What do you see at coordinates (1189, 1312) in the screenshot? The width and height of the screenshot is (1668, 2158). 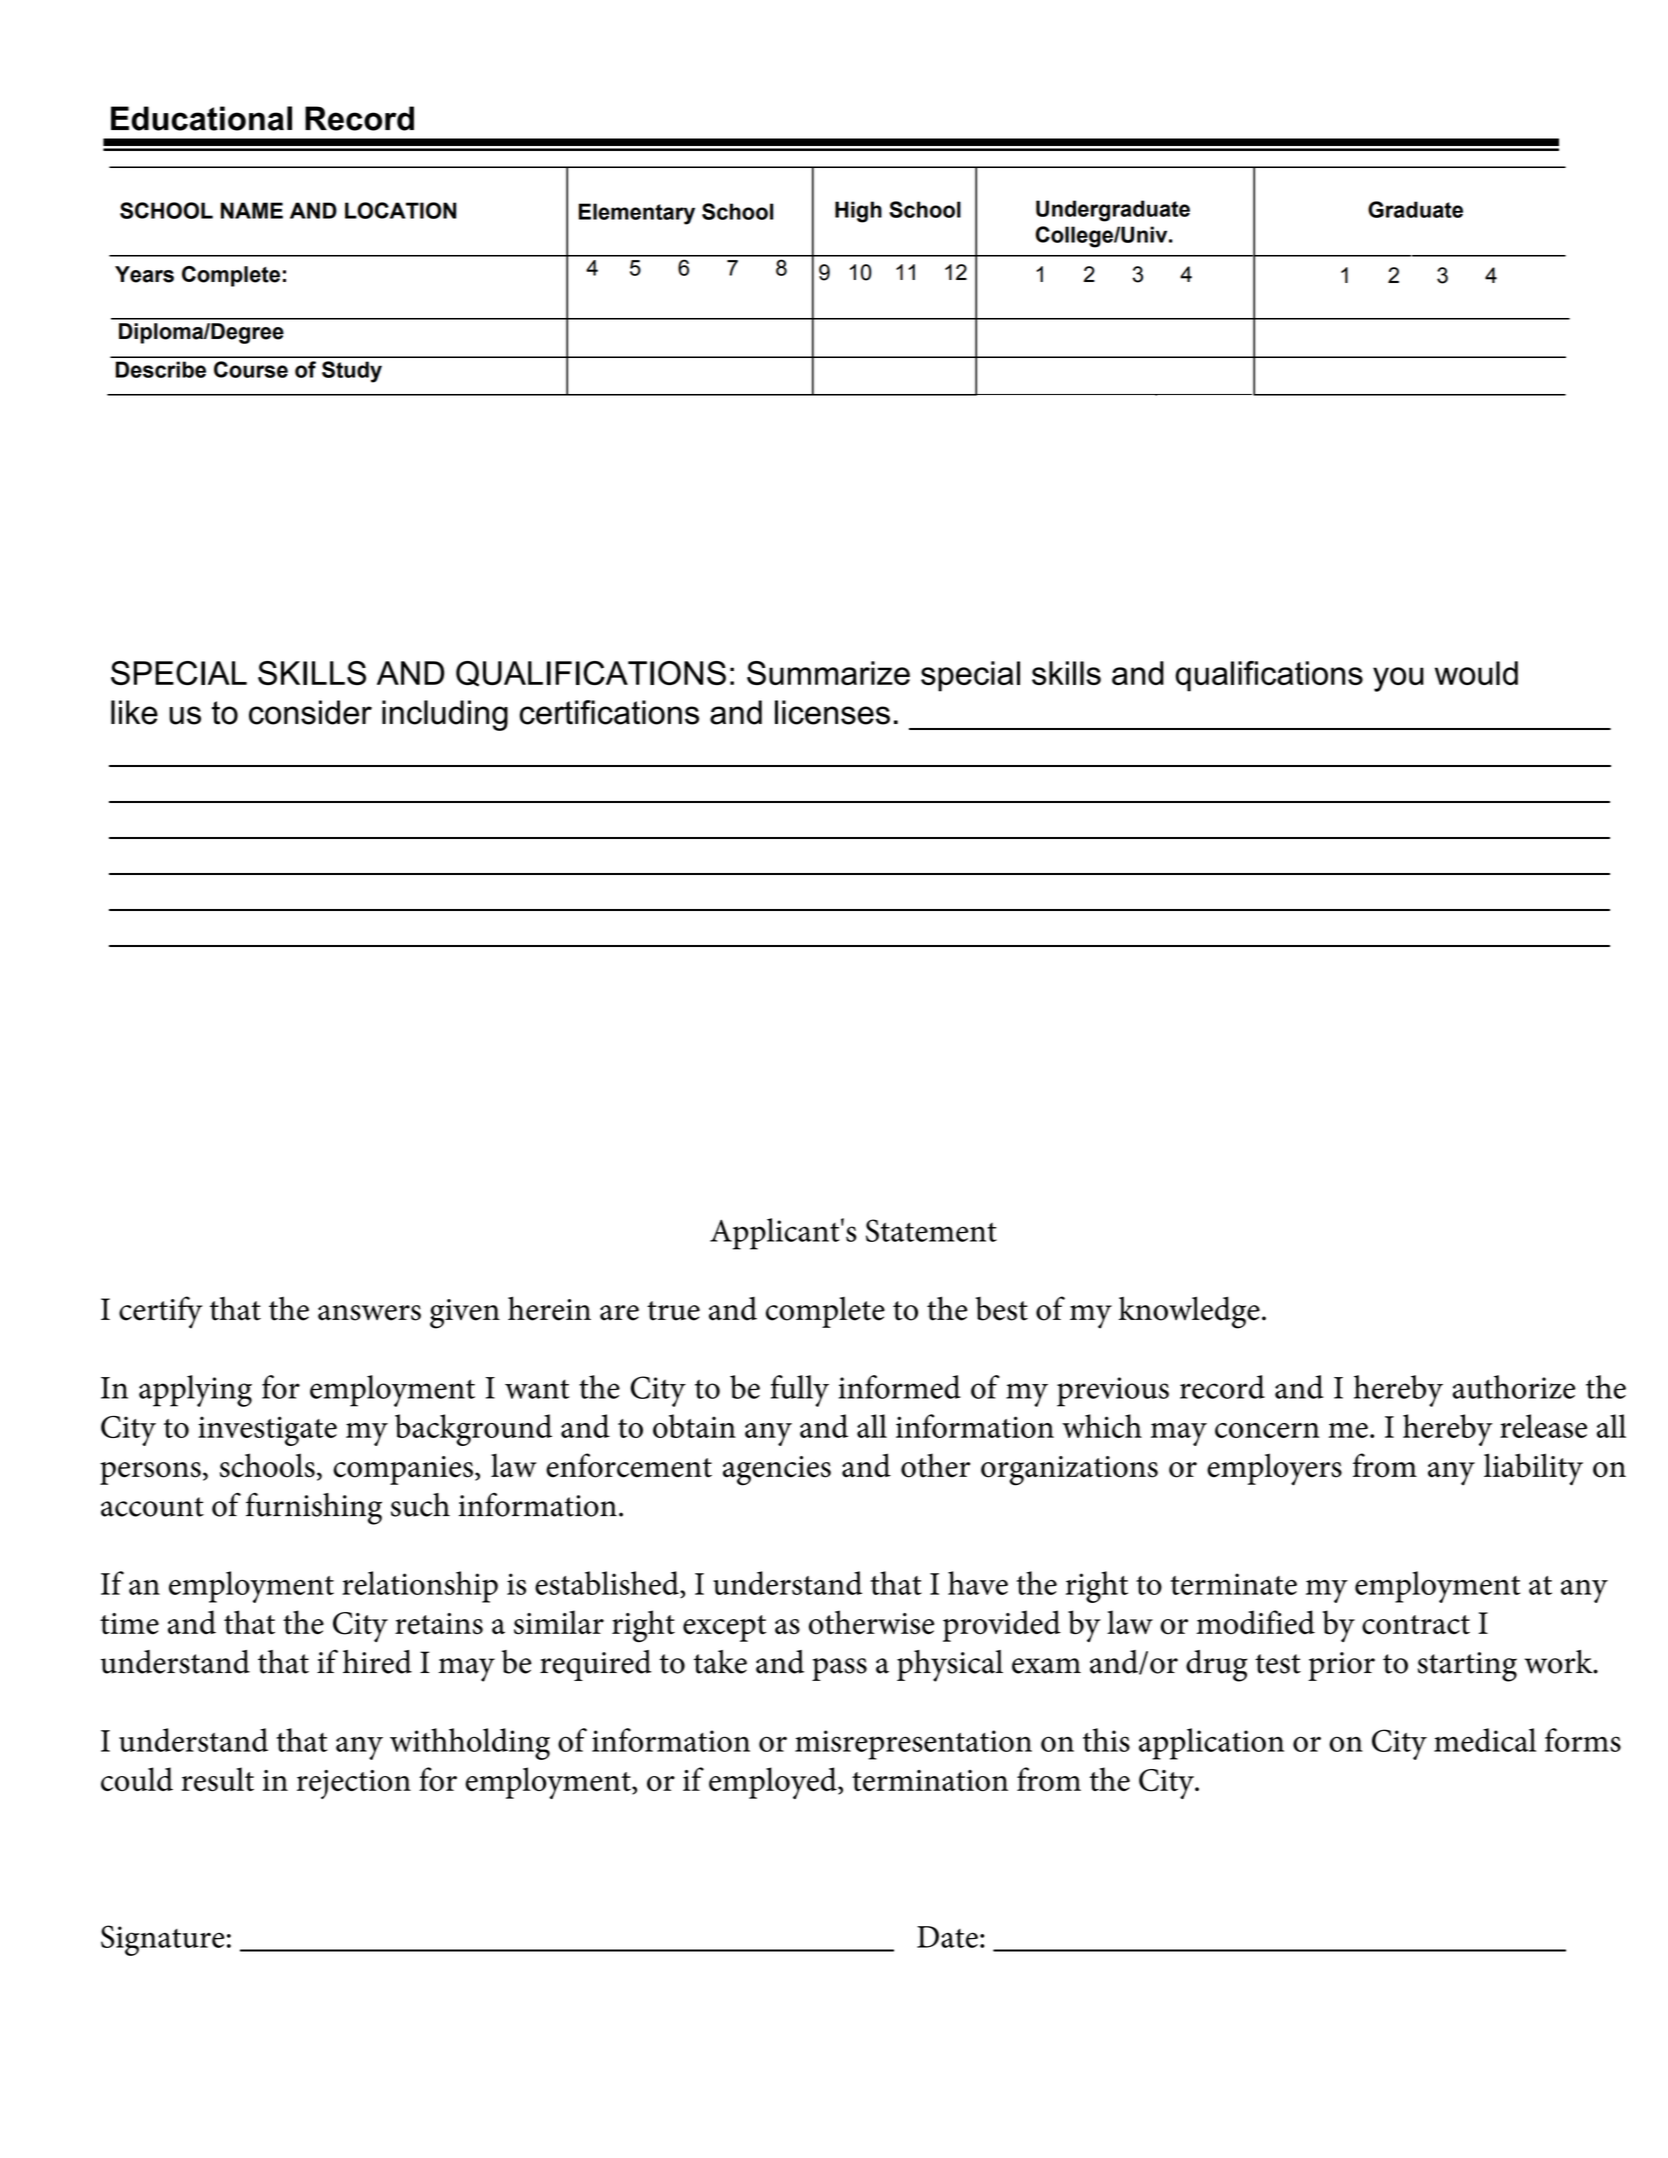 I see `knowledge` at bounding box center [1189, 1312].
